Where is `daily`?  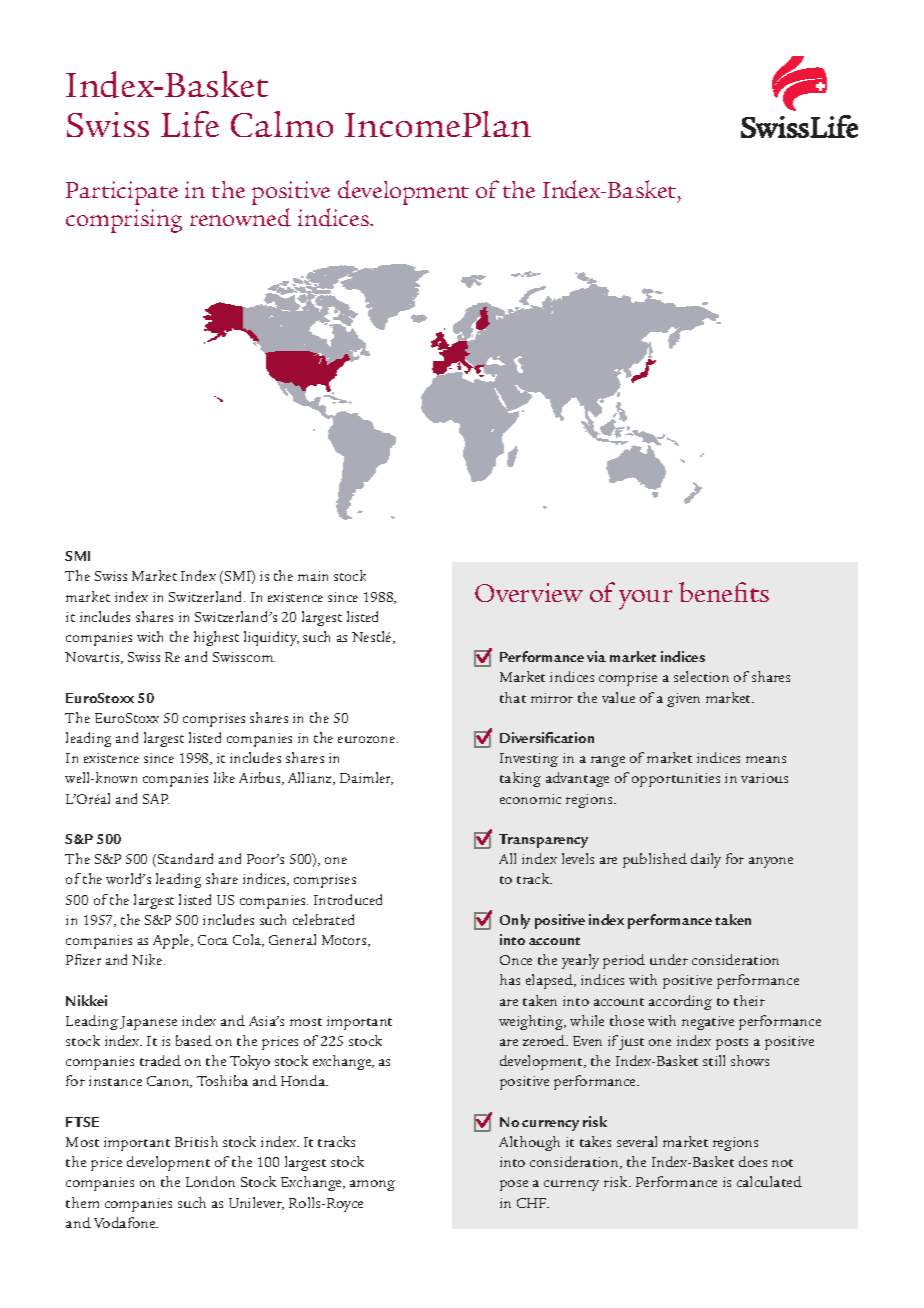
daily is located at coordinates (706, 860).
